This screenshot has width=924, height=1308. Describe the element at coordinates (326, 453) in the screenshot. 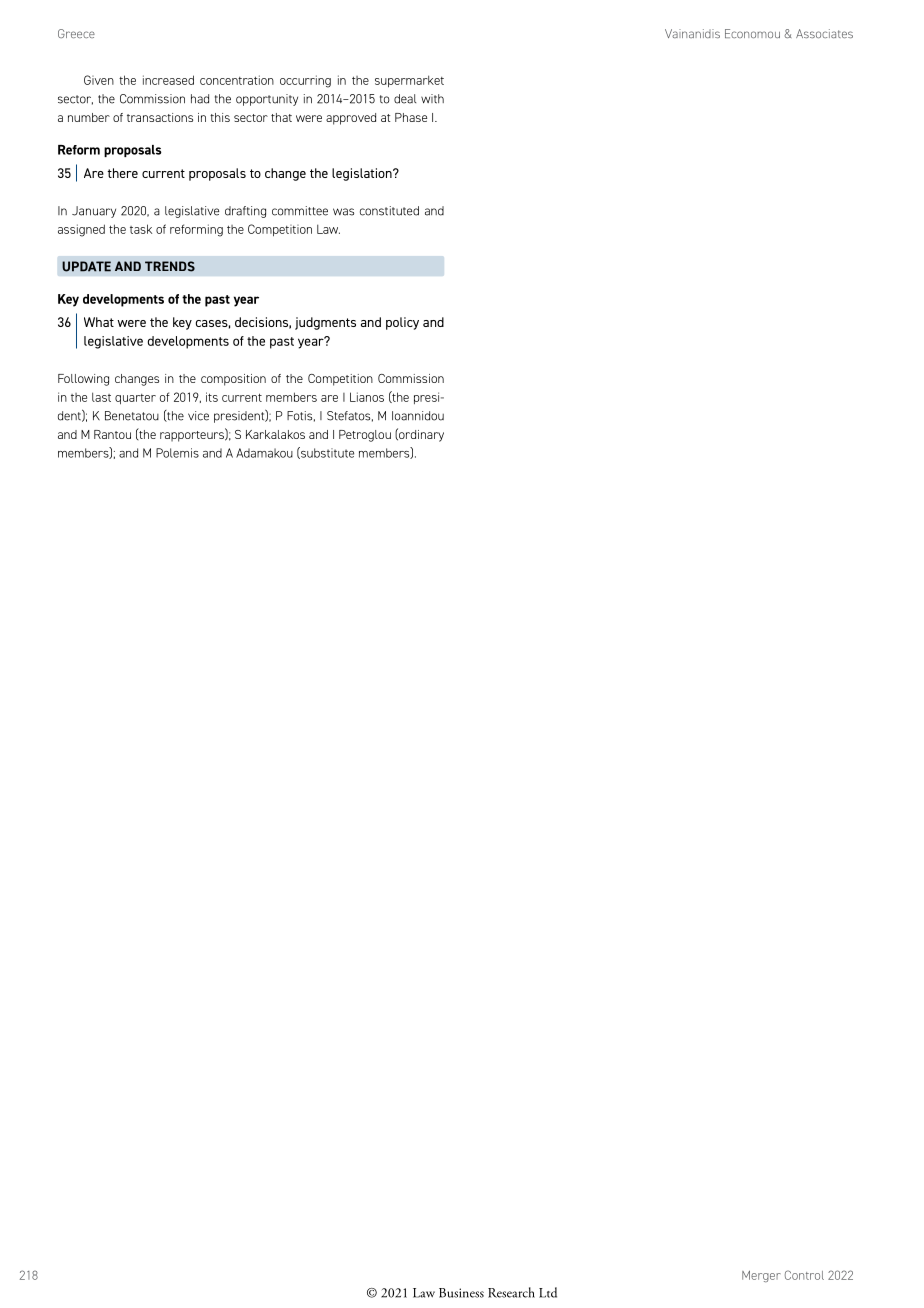

I see `substitute` at that location.
